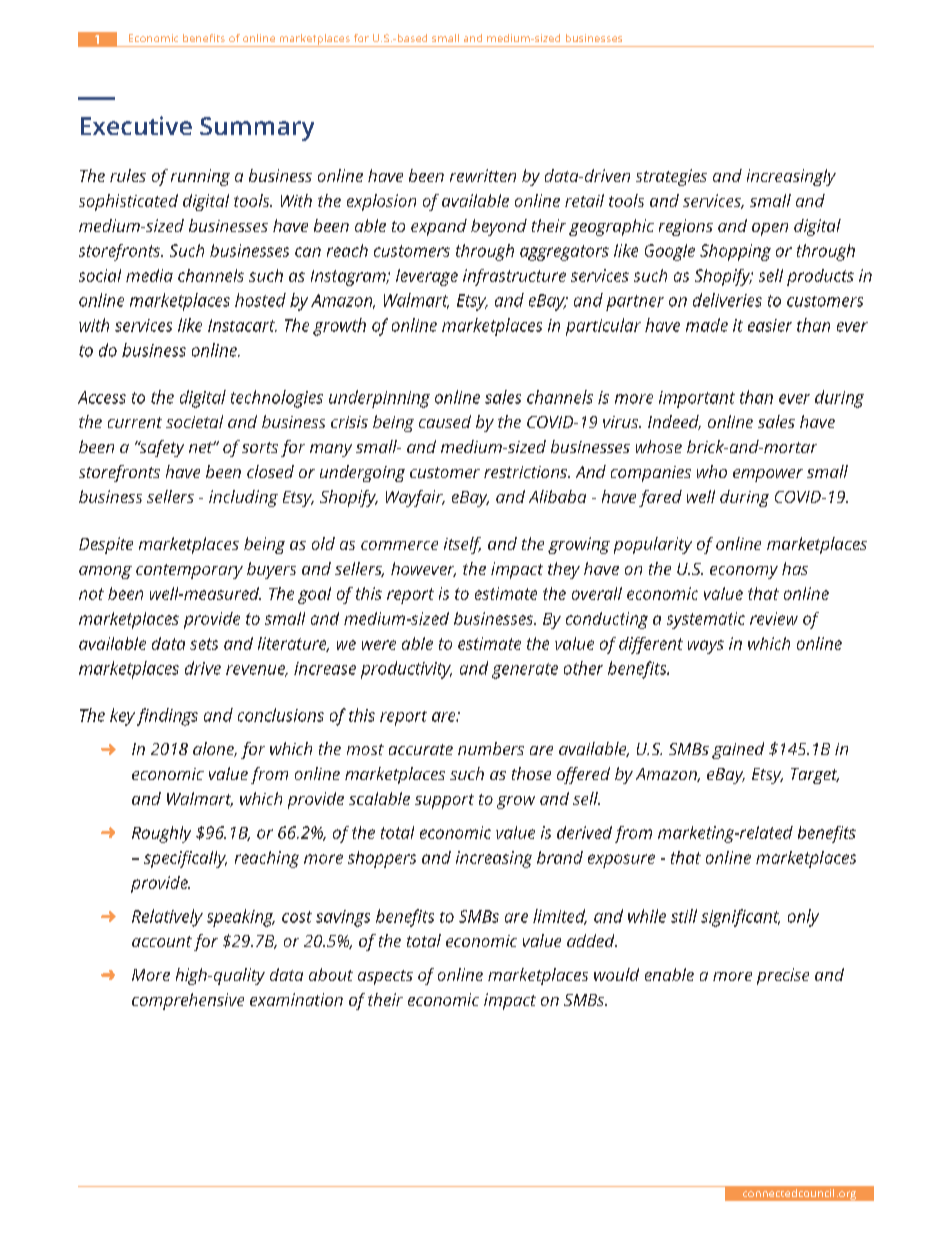 The width and height of the screenshot is (952, 1233). What do you see at coordinates (243, 498) in the screenshot?
I see `including` at bounding box center [243, 498].
